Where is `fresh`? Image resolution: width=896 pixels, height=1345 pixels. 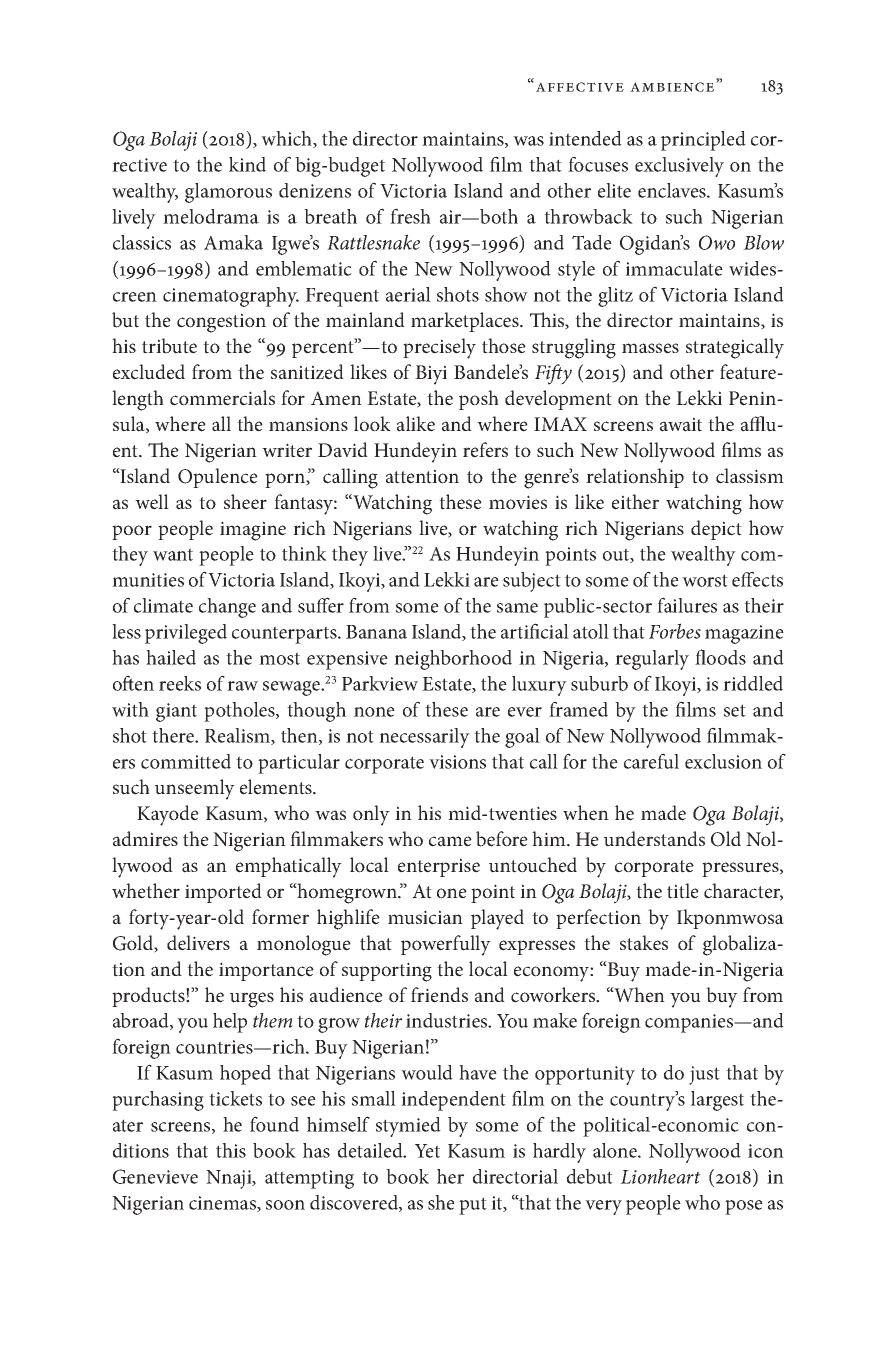
fresh is located at coordinates (410, 216).
